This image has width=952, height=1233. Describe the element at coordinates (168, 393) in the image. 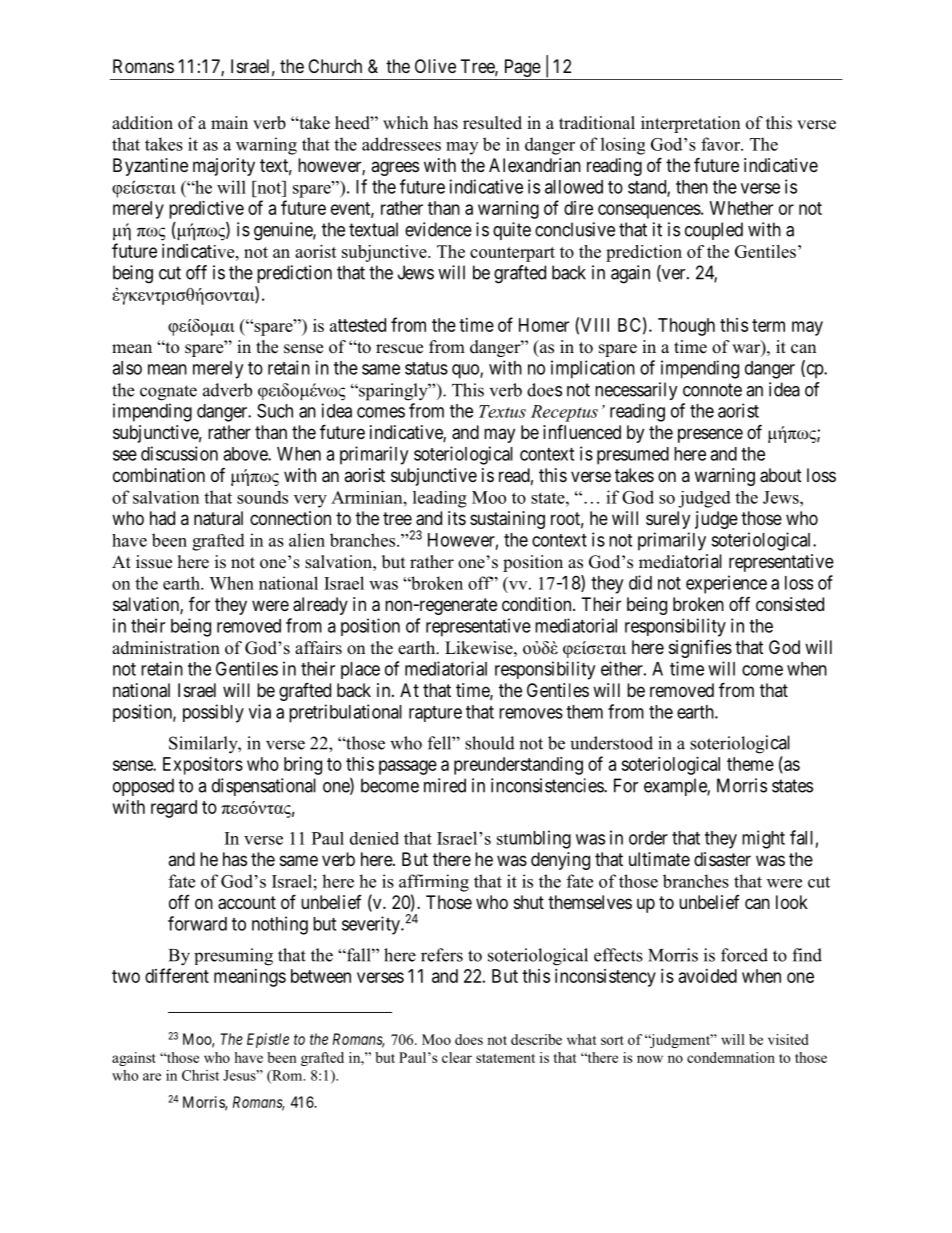

I see `cognate` at that location.
